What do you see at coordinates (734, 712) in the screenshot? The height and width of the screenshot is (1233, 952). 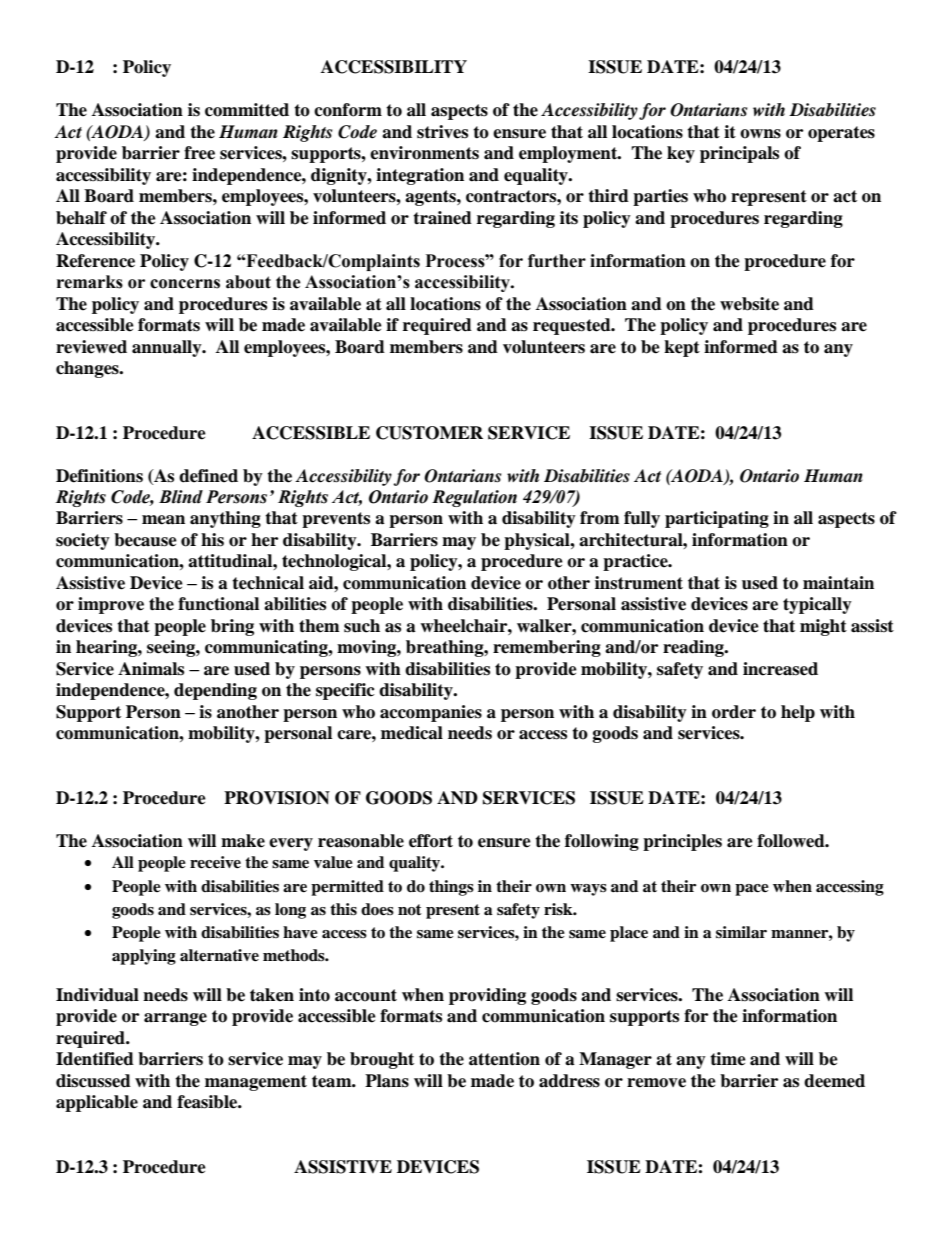 I see `order` at bounding box center [734, 712].
